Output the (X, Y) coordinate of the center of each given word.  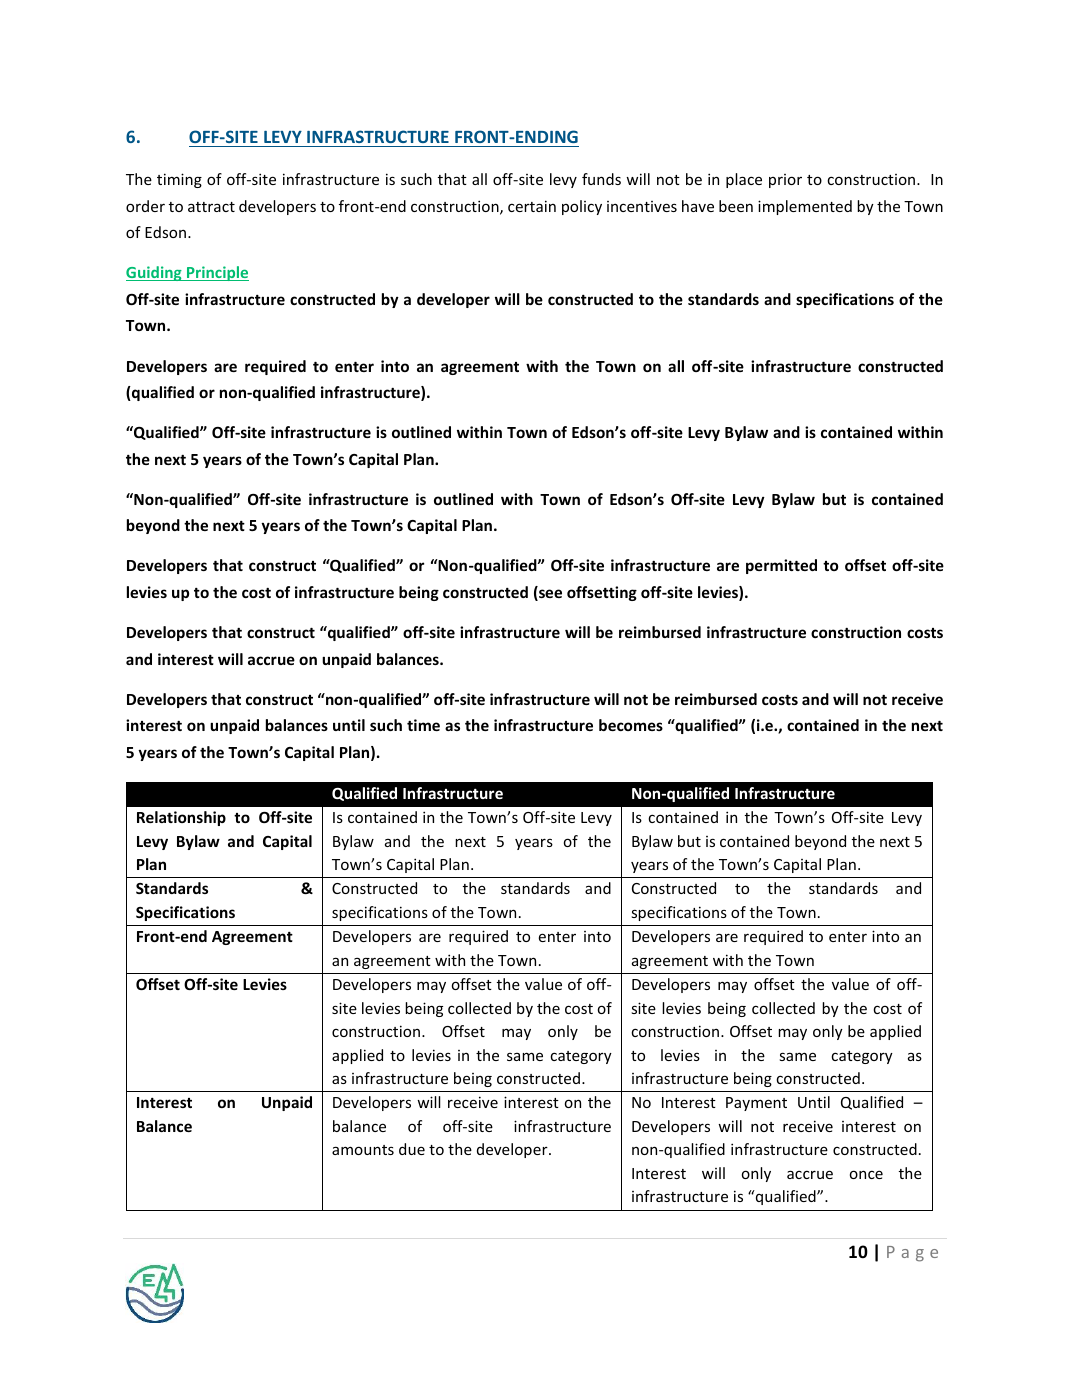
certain (532, 206)
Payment (756, 1104)
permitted (781, 566)
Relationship (181, 818)
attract (211, 207)
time (423, 725)
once (866, 1174)
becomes (631, 725)
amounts (363, 1150)
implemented (805, 207)
